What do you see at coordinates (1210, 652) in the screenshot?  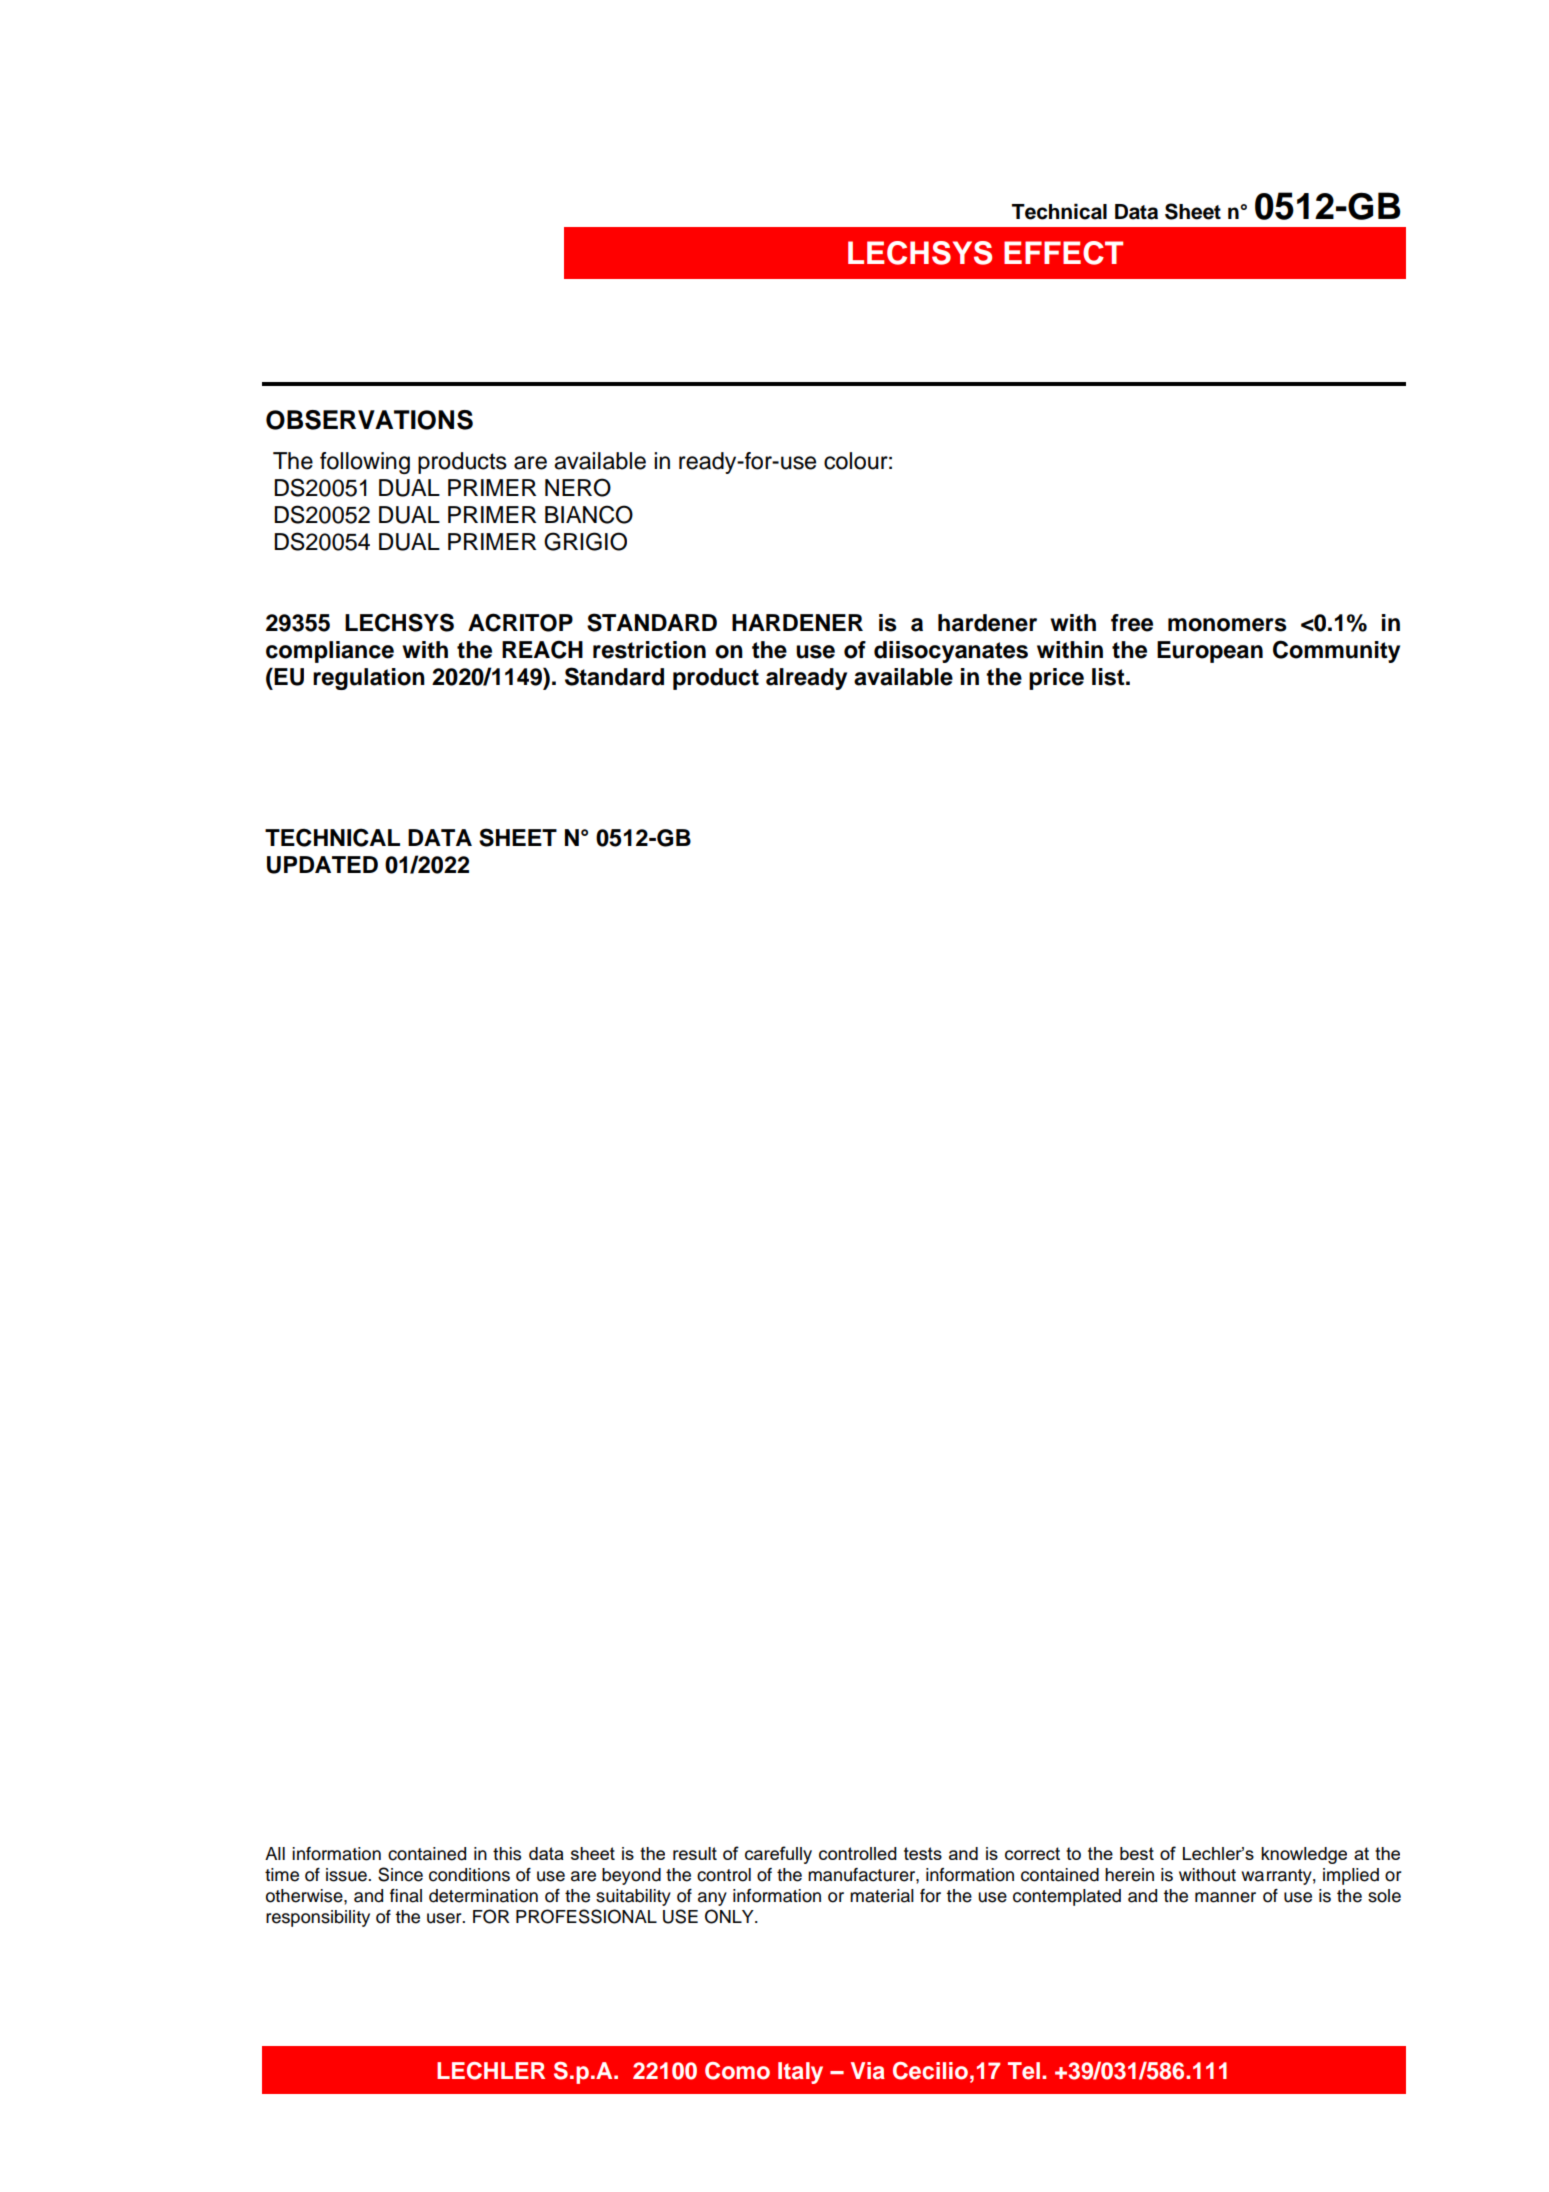 I see `European` at bounding box center [1210, 652].
